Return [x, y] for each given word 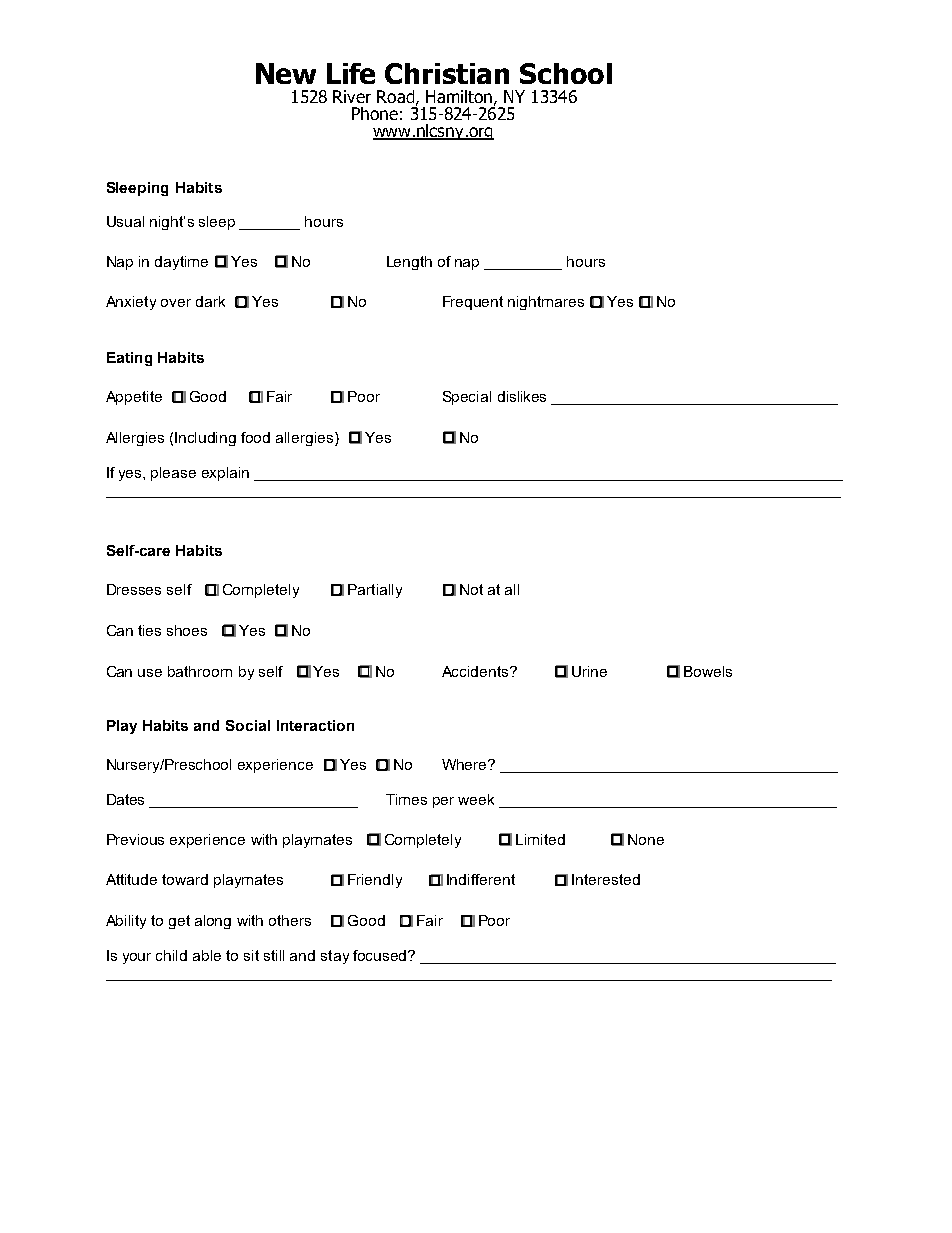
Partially [375, 591]
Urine [589, 671]
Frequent [473, 303]
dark [210, 301]
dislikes [522, 396]
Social [248, 725]
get [179, 922]
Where [465, 764]
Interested [606, 879]
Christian [447, 73]
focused [381, 955]
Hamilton [459, 96]
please [173, 474]
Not [471, 589]
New [286, 73]
